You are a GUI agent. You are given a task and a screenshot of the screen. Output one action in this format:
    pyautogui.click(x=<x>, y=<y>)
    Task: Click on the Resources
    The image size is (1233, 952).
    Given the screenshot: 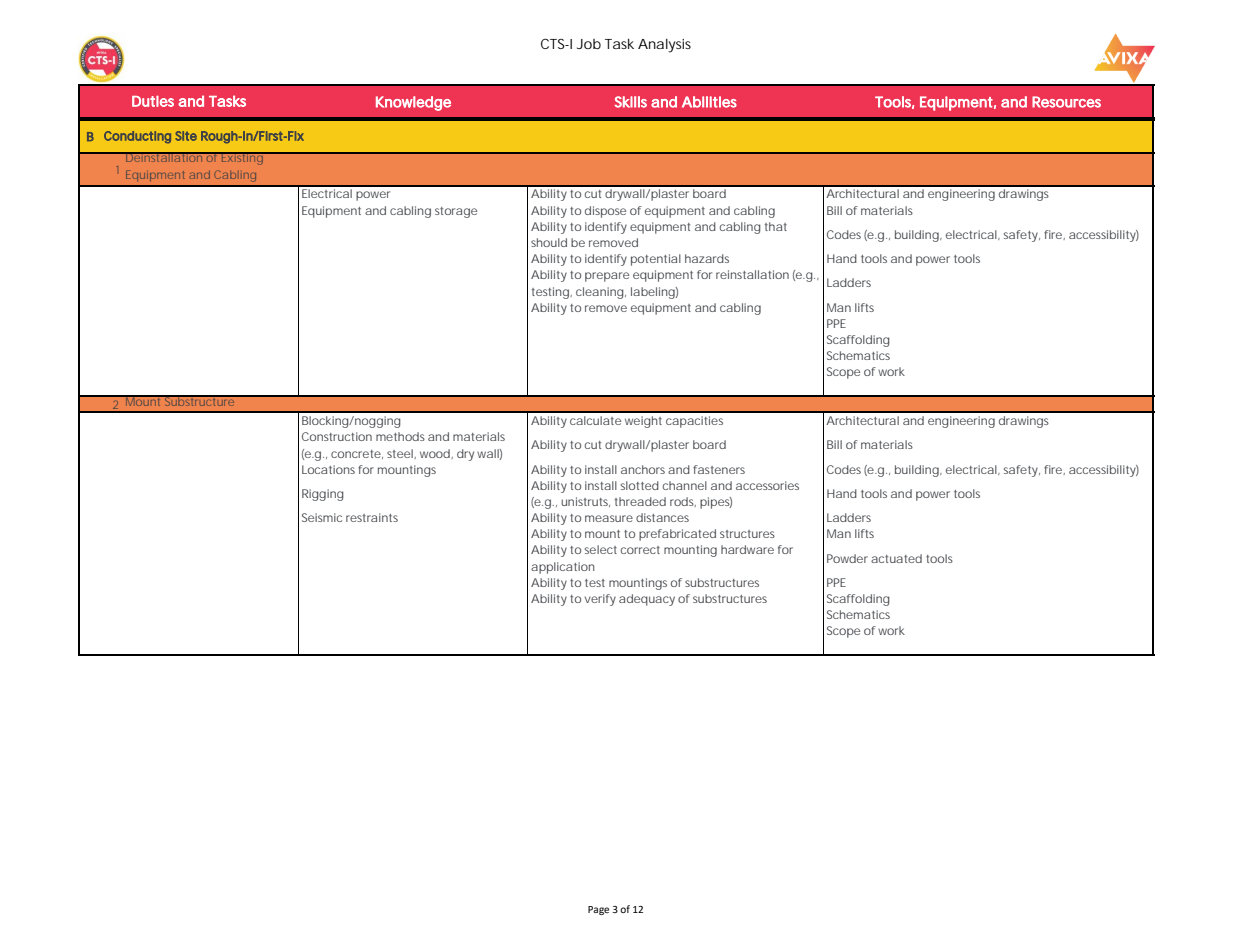 What is the action you would take?
    pyautogui.click(x=1066, y=102)
